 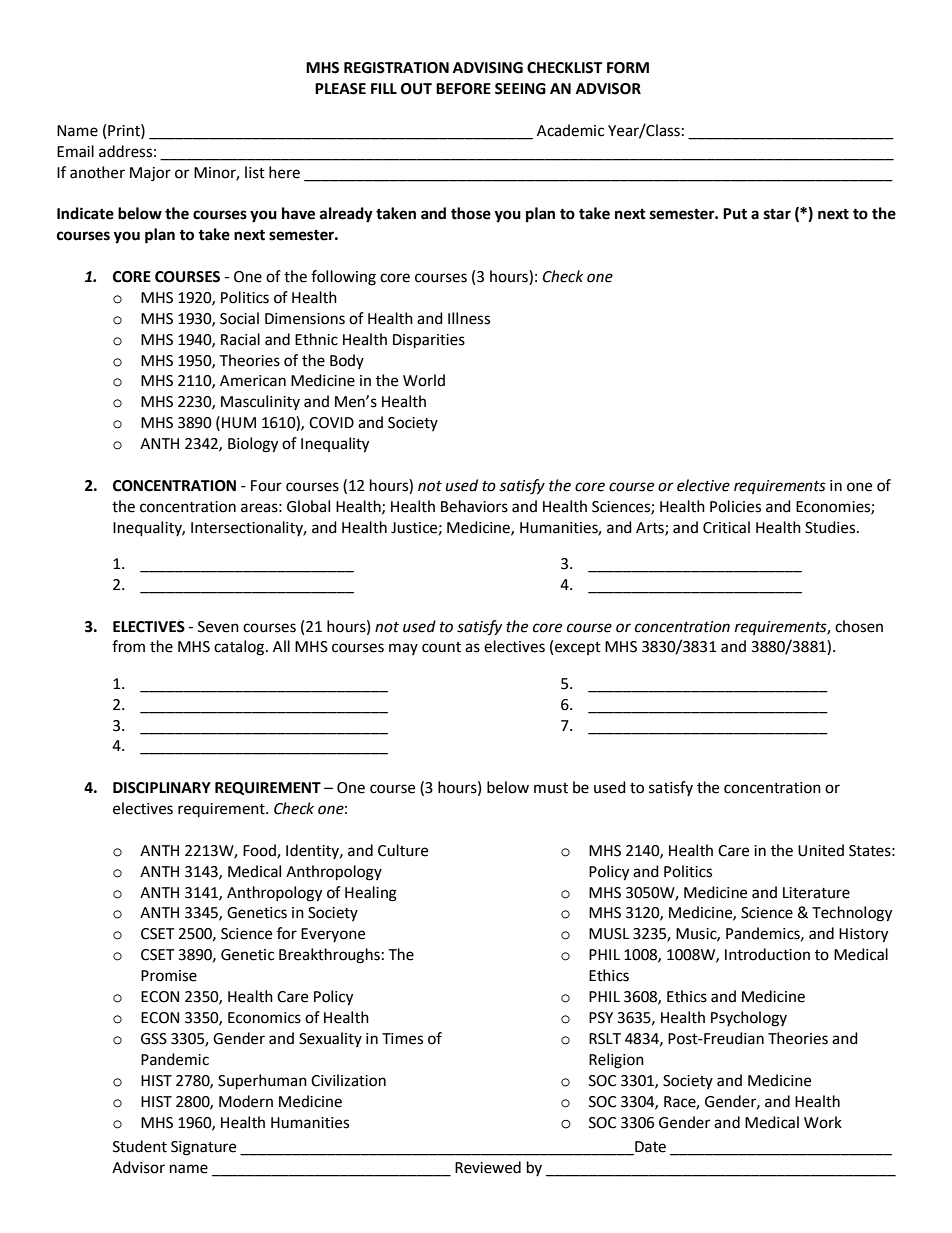 I want to click on star, so click(x=777, y=214).
